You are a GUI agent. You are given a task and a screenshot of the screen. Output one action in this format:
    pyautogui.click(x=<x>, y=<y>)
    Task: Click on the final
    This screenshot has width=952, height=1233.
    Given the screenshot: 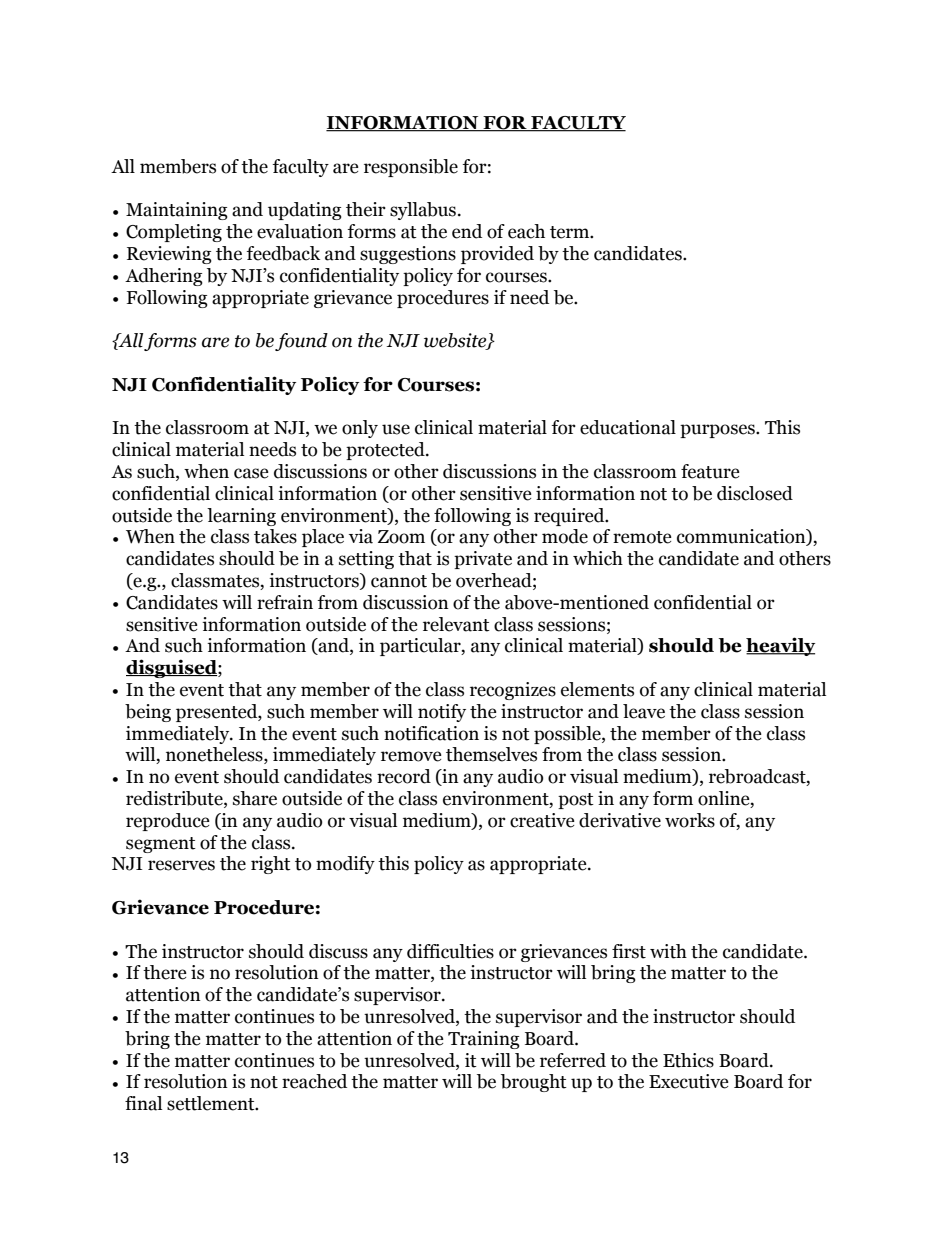 What is the action you would take?
    pyautogui.click(x=143, y=1103)
